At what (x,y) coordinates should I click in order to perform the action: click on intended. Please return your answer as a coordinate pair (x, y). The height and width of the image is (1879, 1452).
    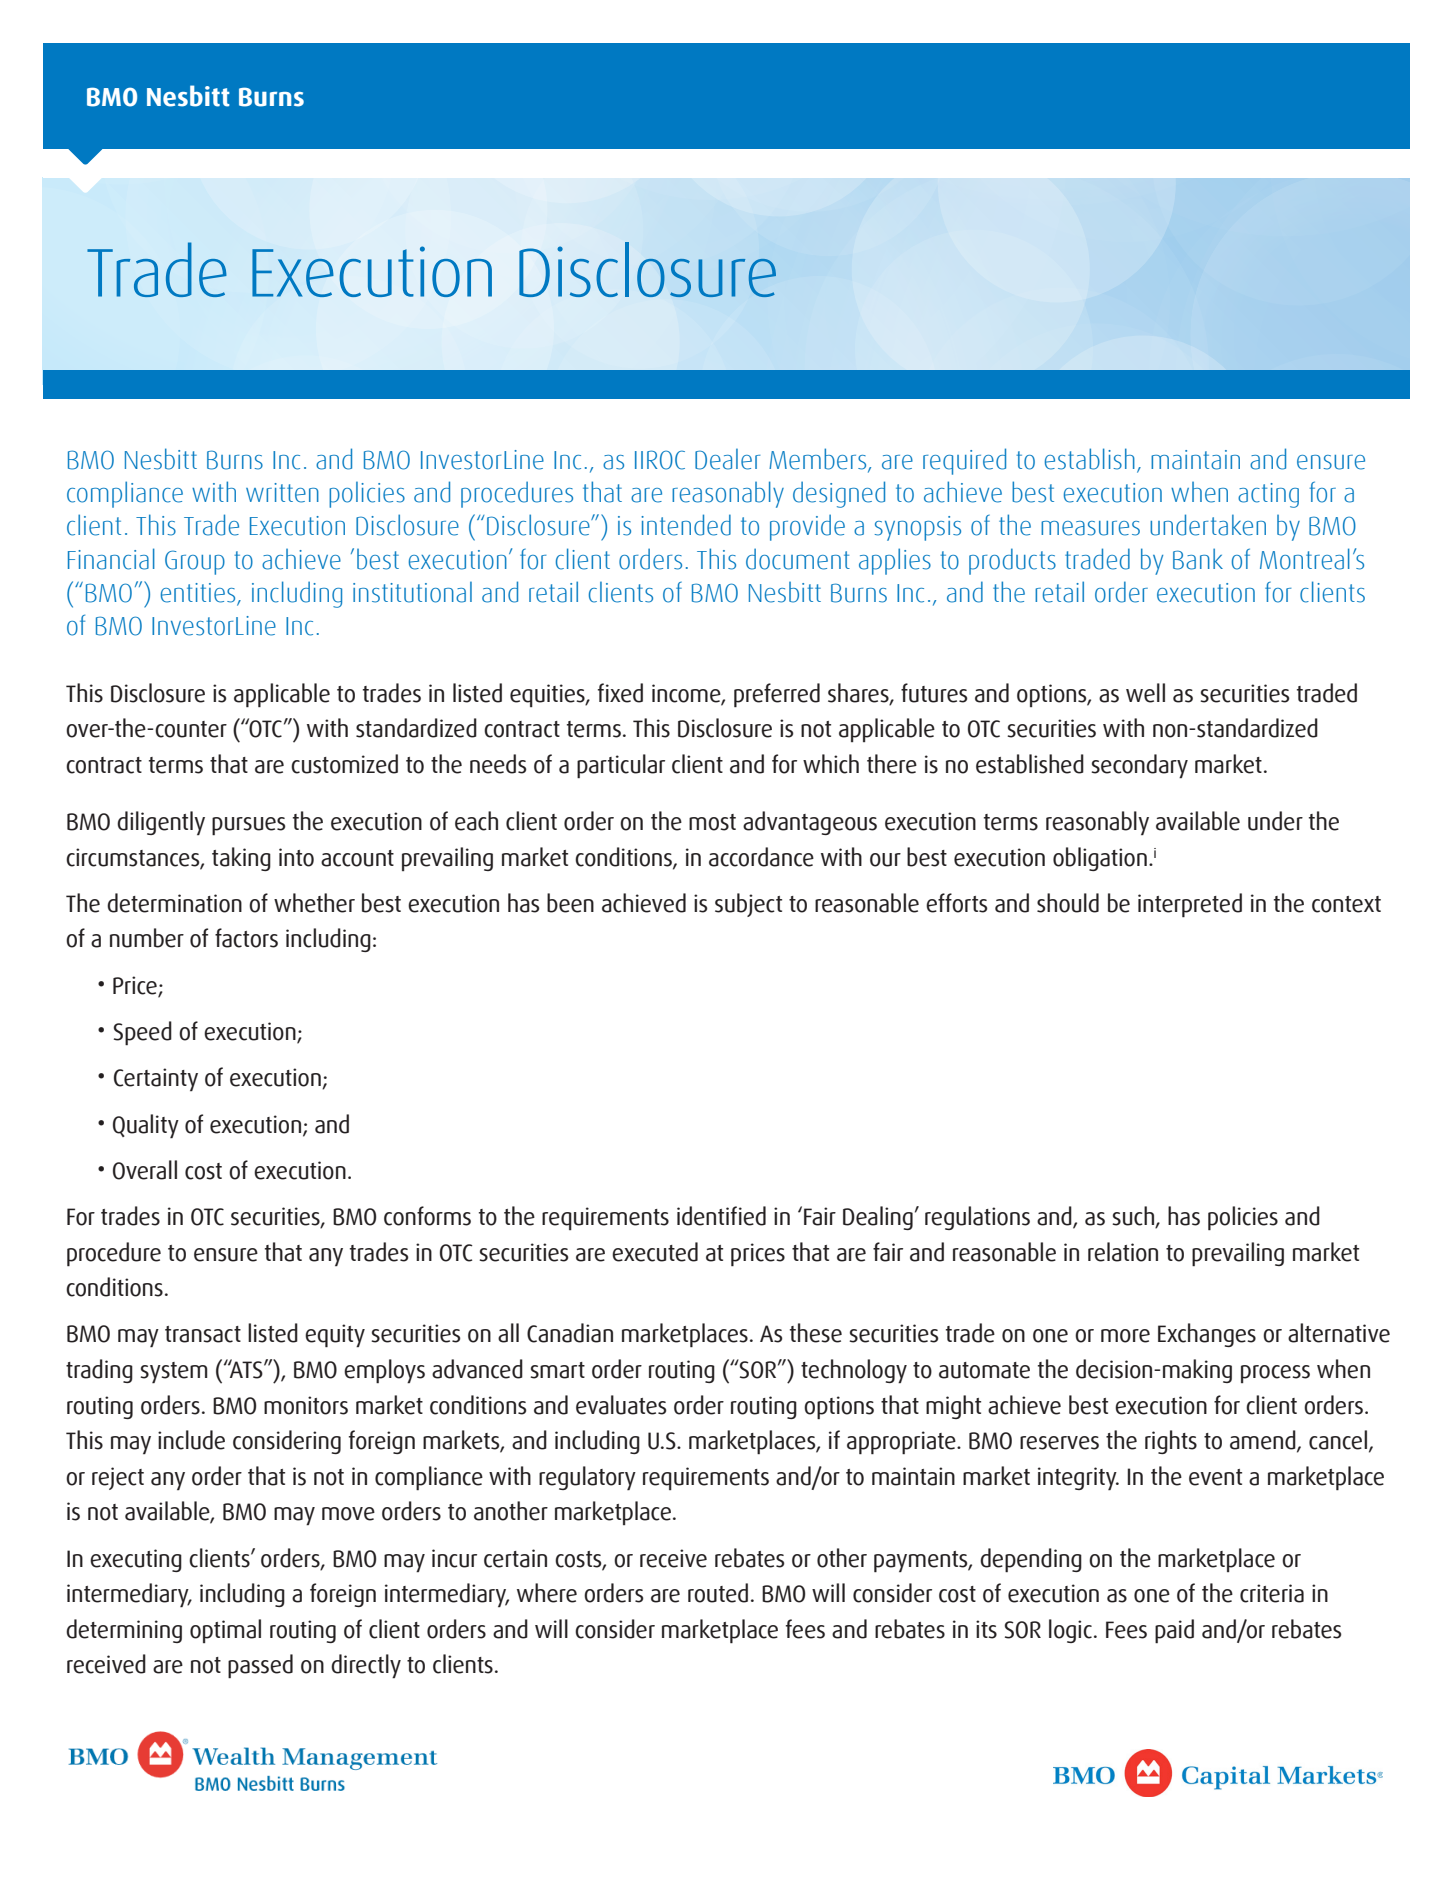
    Looking at the image, I should click on (686, 525).
